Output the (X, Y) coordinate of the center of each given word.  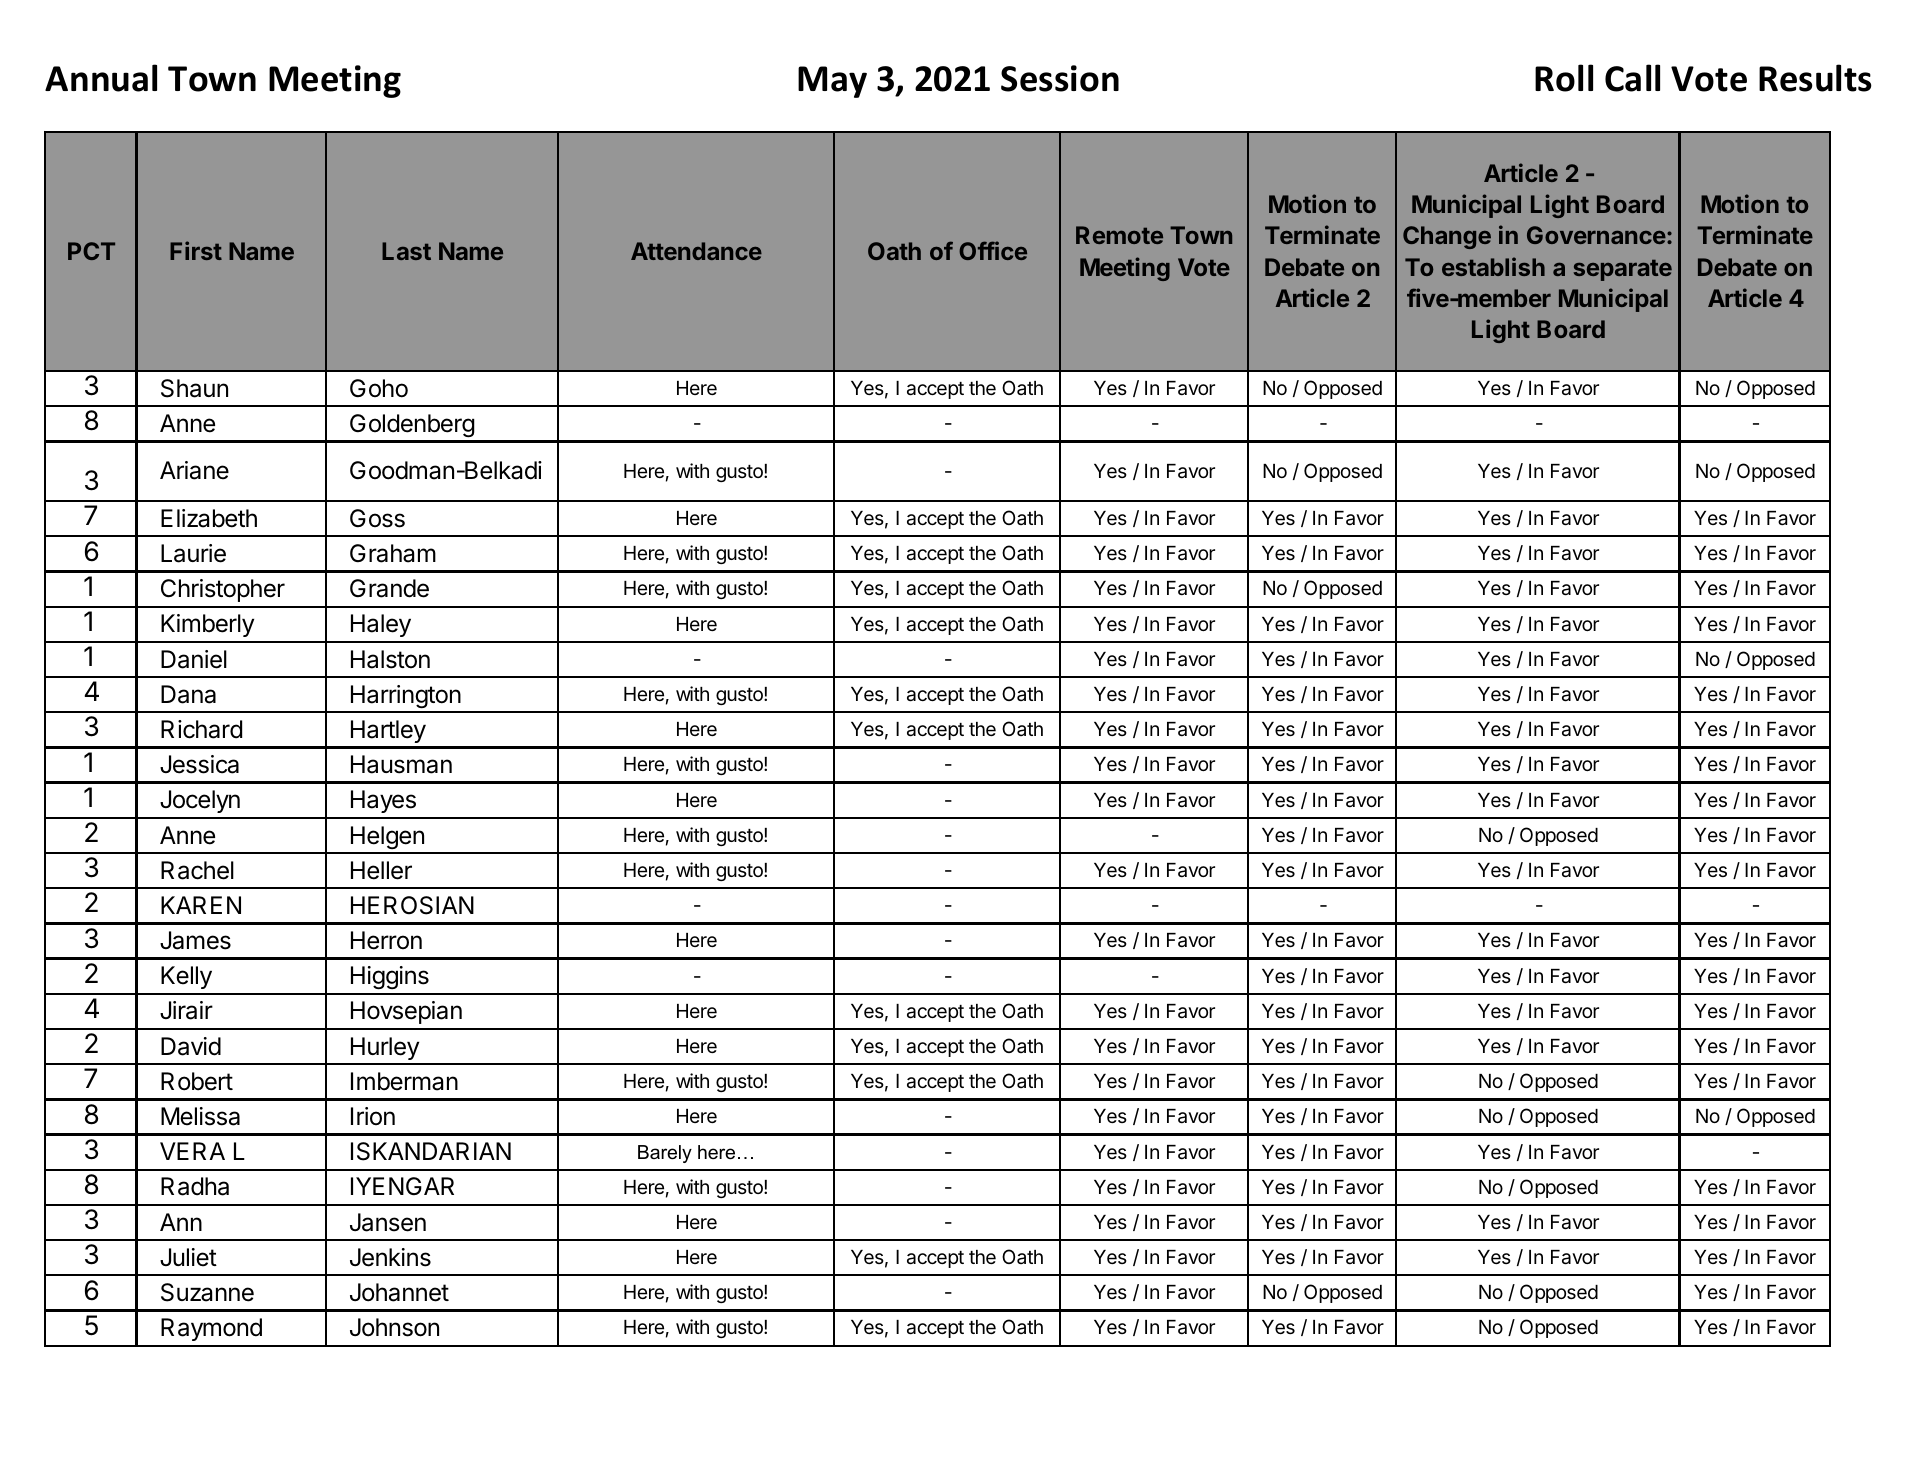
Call (1632, 78)
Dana (188, 694)
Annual (101, 78)
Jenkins (390, 1257)
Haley (381, 625)
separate (1623, 270)
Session (1060, 78)
